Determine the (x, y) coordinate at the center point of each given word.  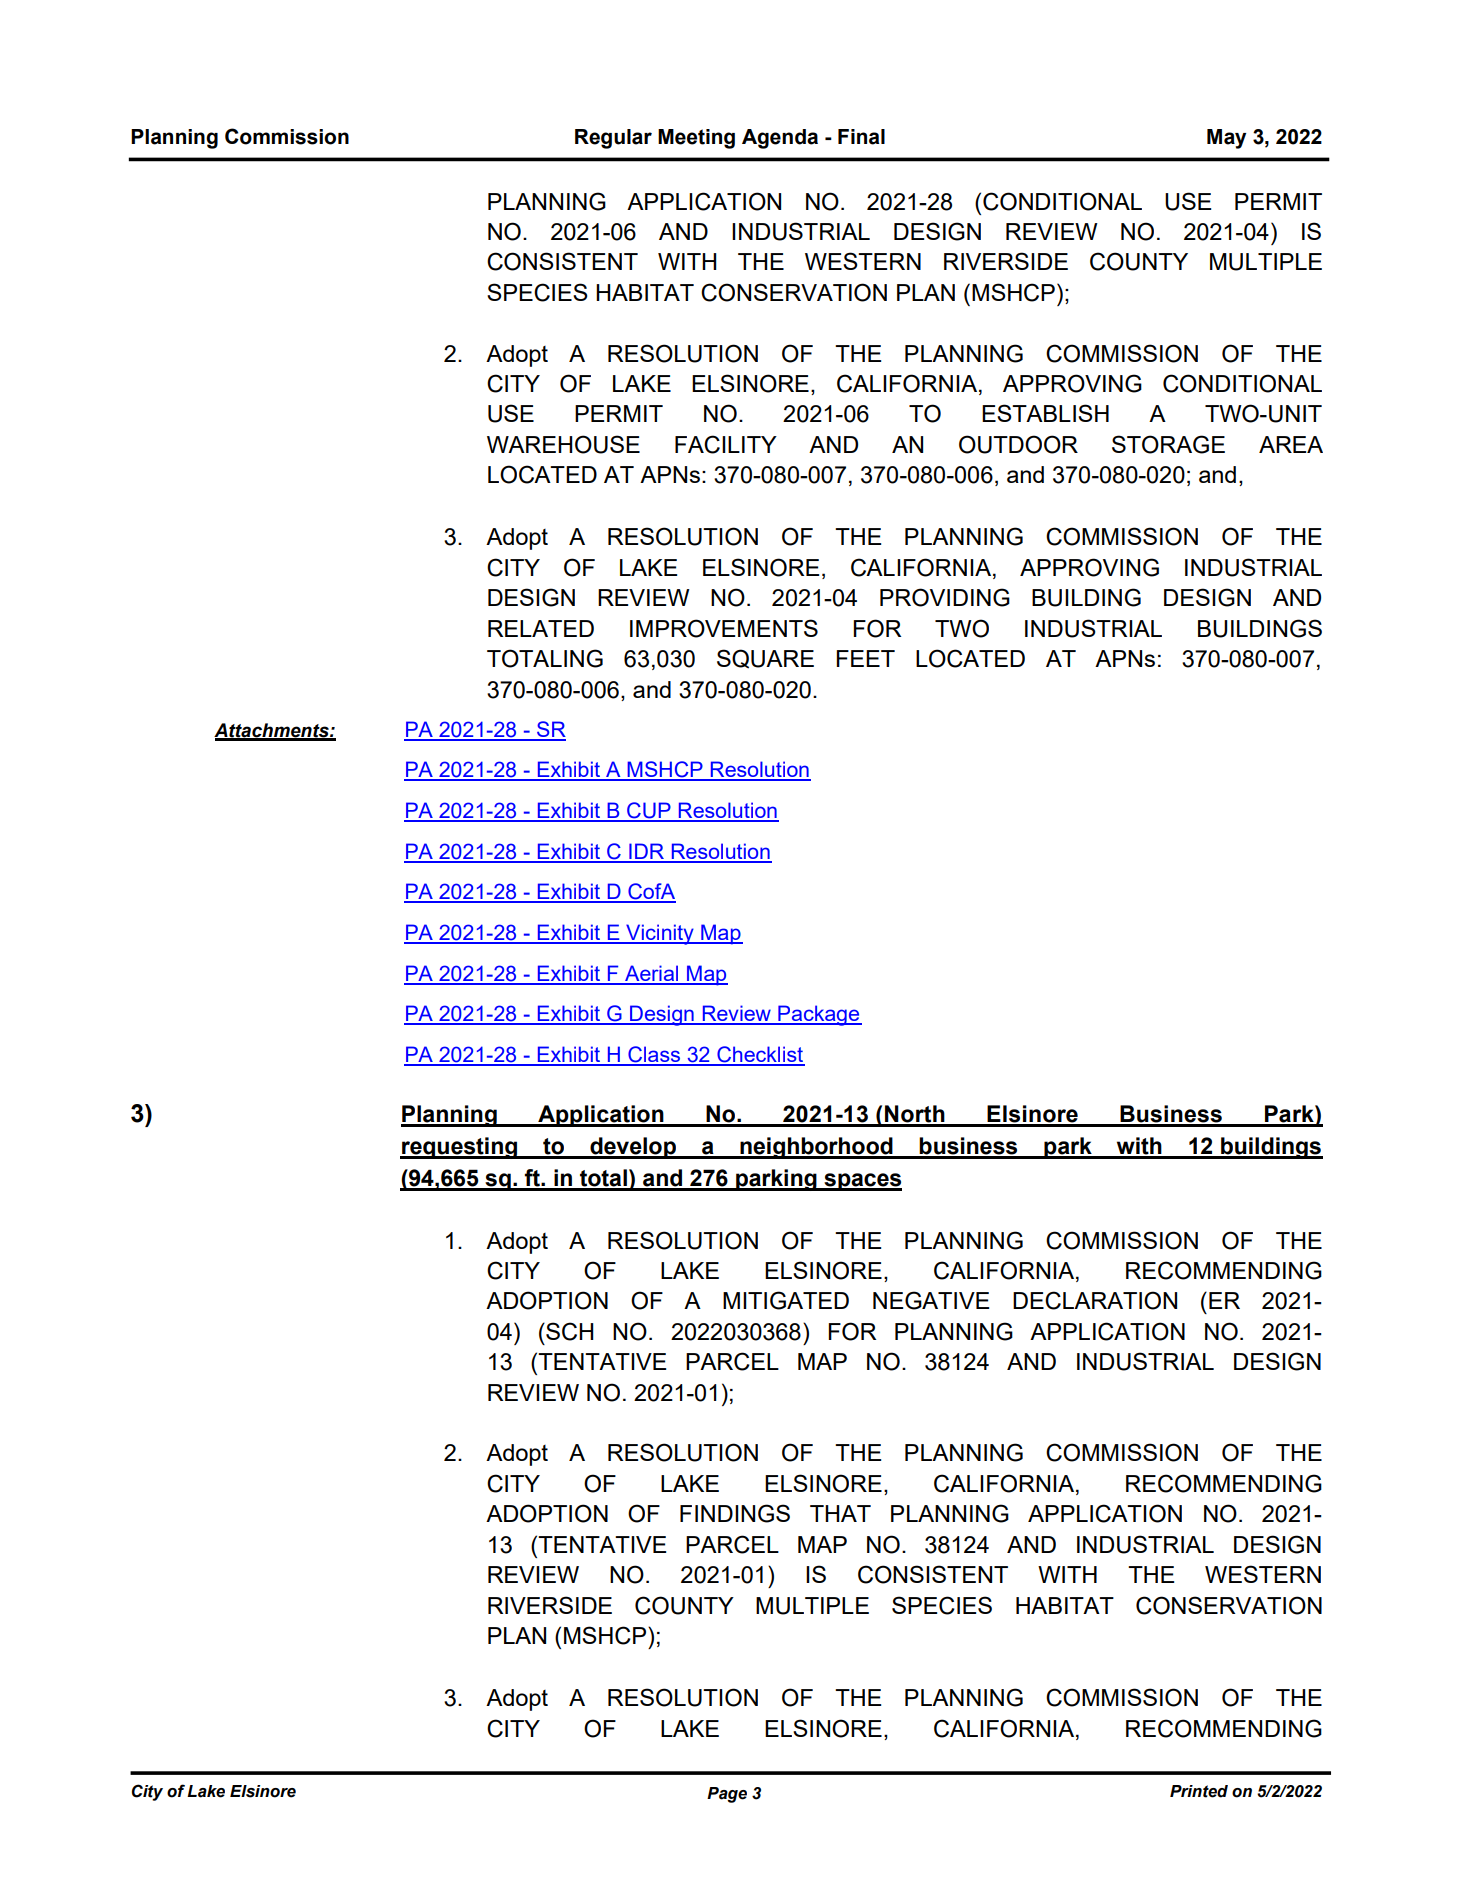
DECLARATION (1095, 1300)
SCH (569, 1331)
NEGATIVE (931, 1300)
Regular (613, 139)
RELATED (541, 628)
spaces (862, 1182)
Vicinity (660, 934)
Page (727, 1795)
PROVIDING (945, 597)
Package (819, 1015)
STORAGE (1168, 444)
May (1226, 139)
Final (861, 137)
